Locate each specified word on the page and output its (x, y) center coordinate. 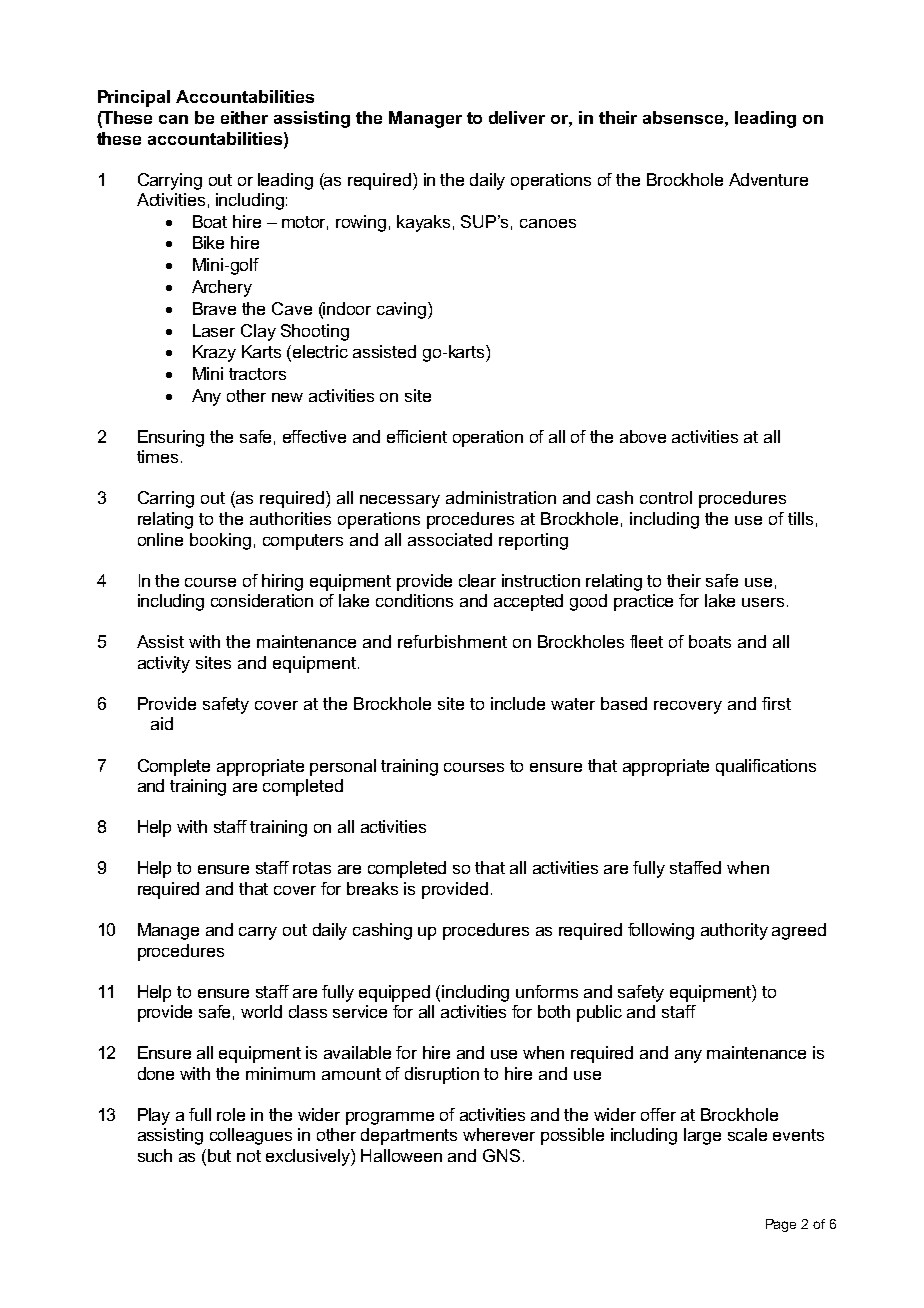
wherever (499, 1134)
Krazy (214, 353)
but (219, 1155)
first (776, 703)
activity (164, 664)
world (261, 1011)
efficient (417, 436)
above (643, 436)
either (244, 117)
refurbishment (452, 641)
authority (734, 931)
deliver (517, 117)
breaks (372, 888)
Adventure (768, 179)
